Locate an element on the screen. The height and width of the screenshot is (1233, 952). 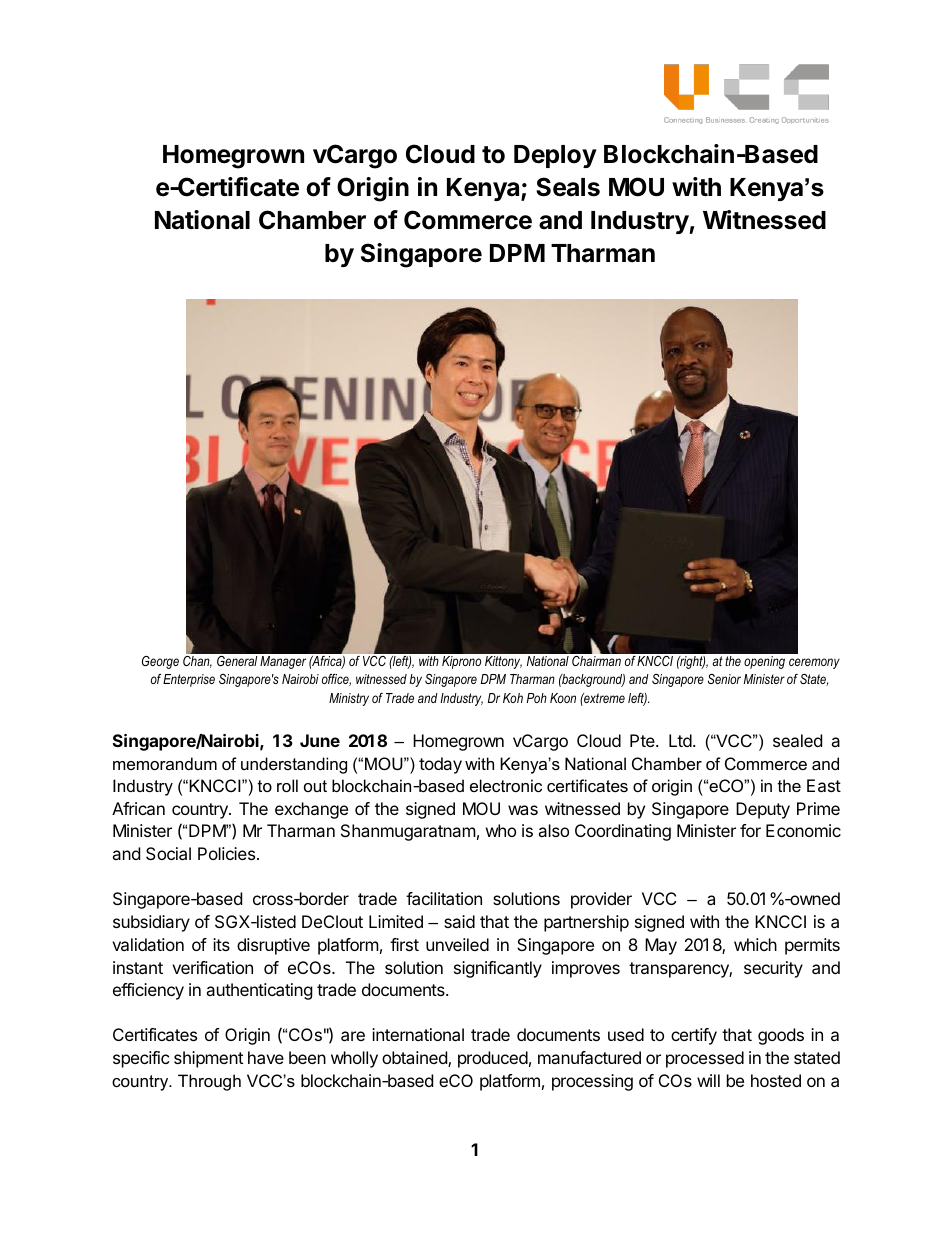
produced is located at coordinates (493, 1059).
